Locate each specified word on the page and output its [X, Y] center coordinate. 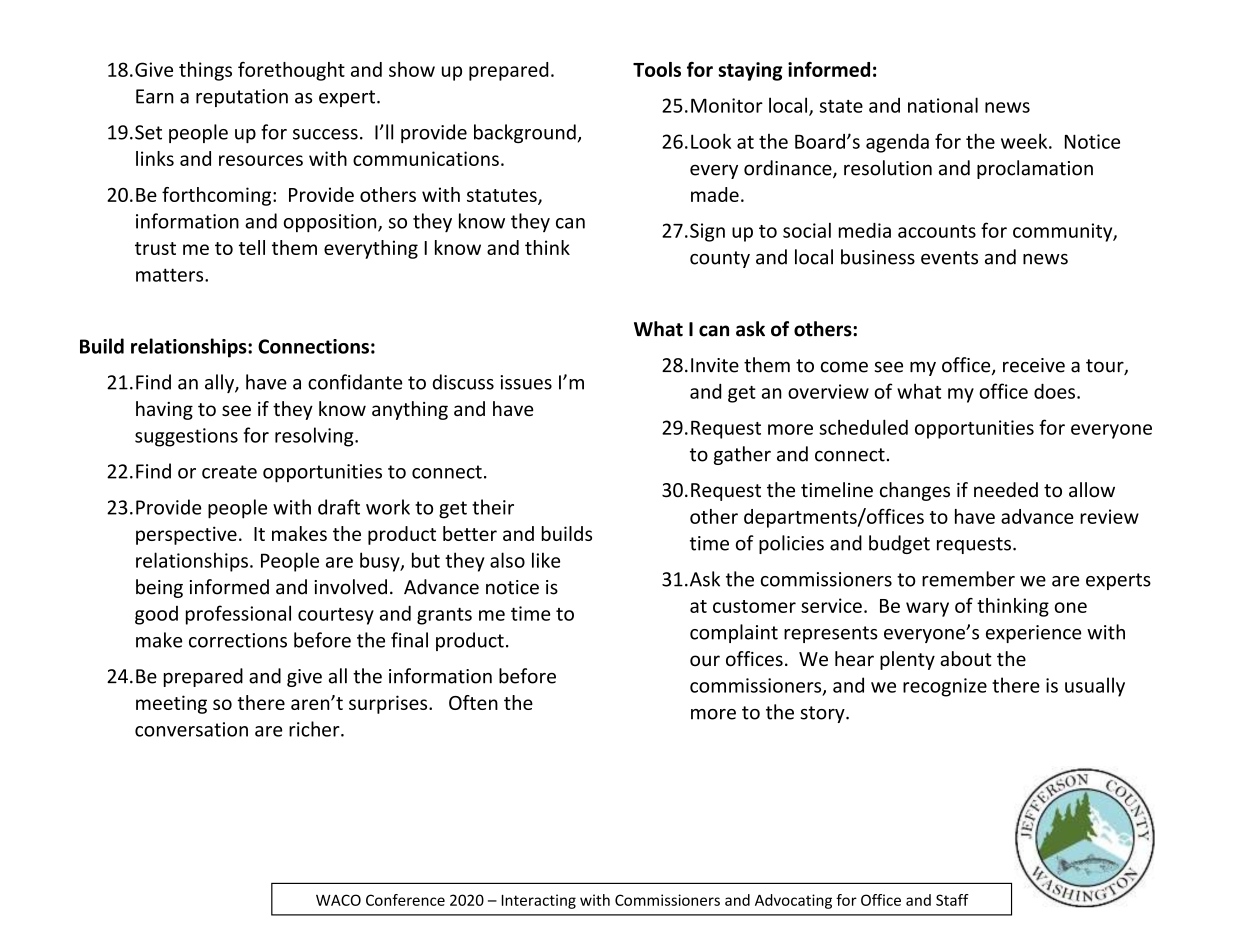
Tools [657, 69]
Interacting [539, 901]
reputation [242, 98]
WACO [338, 900]
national [943, 105]
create [229, 472]
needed [1006, 490]
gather [742, 455]
